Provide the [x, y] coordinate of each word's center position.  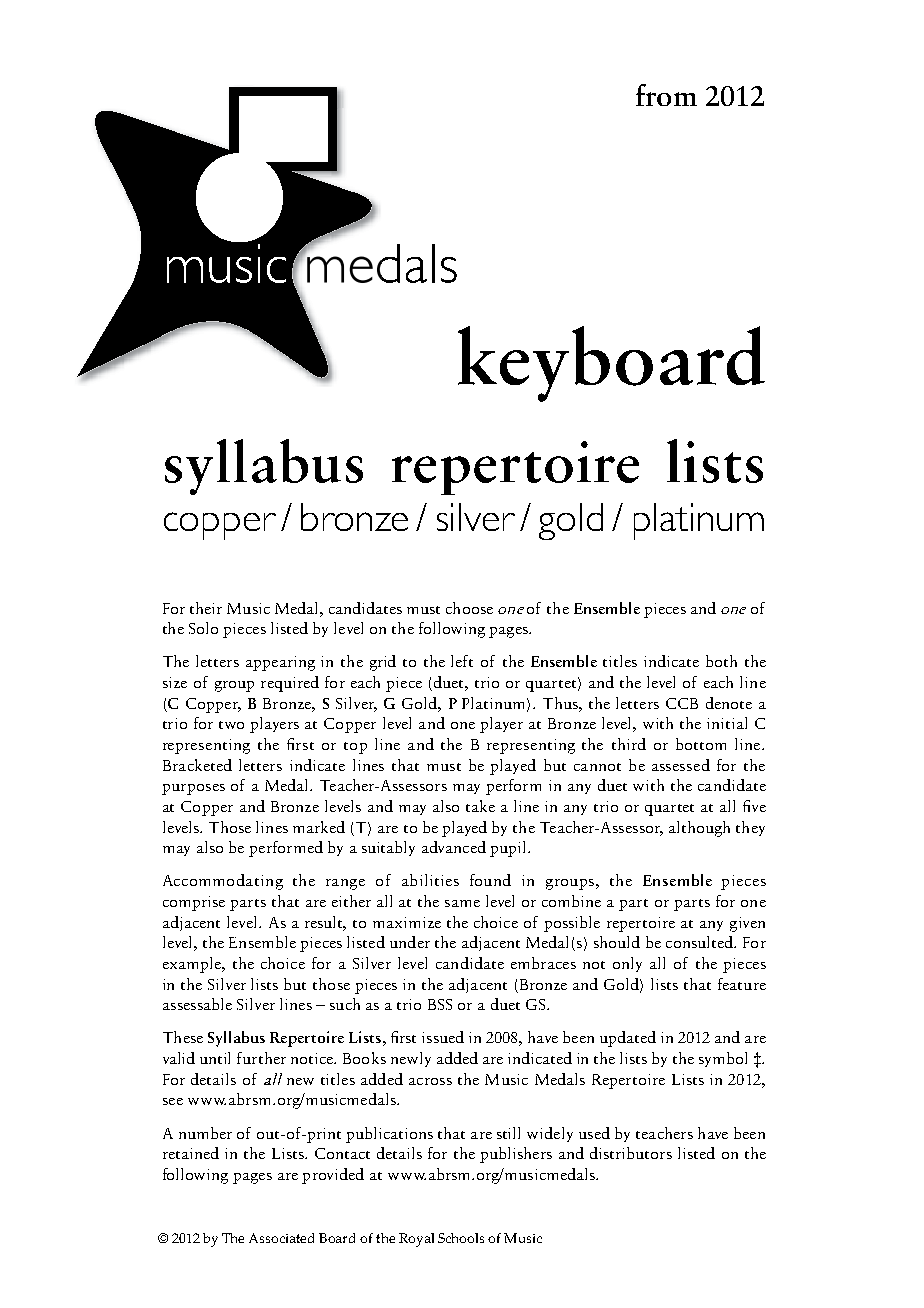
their [206, 608]
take [480, 806]
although [699, 829]
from [666, 95]
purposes [193, 789]
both [721, 661]
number [205, 1133]
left [462, 661]
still [508, 1133]
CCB [682, 703]
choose [469, 608]
